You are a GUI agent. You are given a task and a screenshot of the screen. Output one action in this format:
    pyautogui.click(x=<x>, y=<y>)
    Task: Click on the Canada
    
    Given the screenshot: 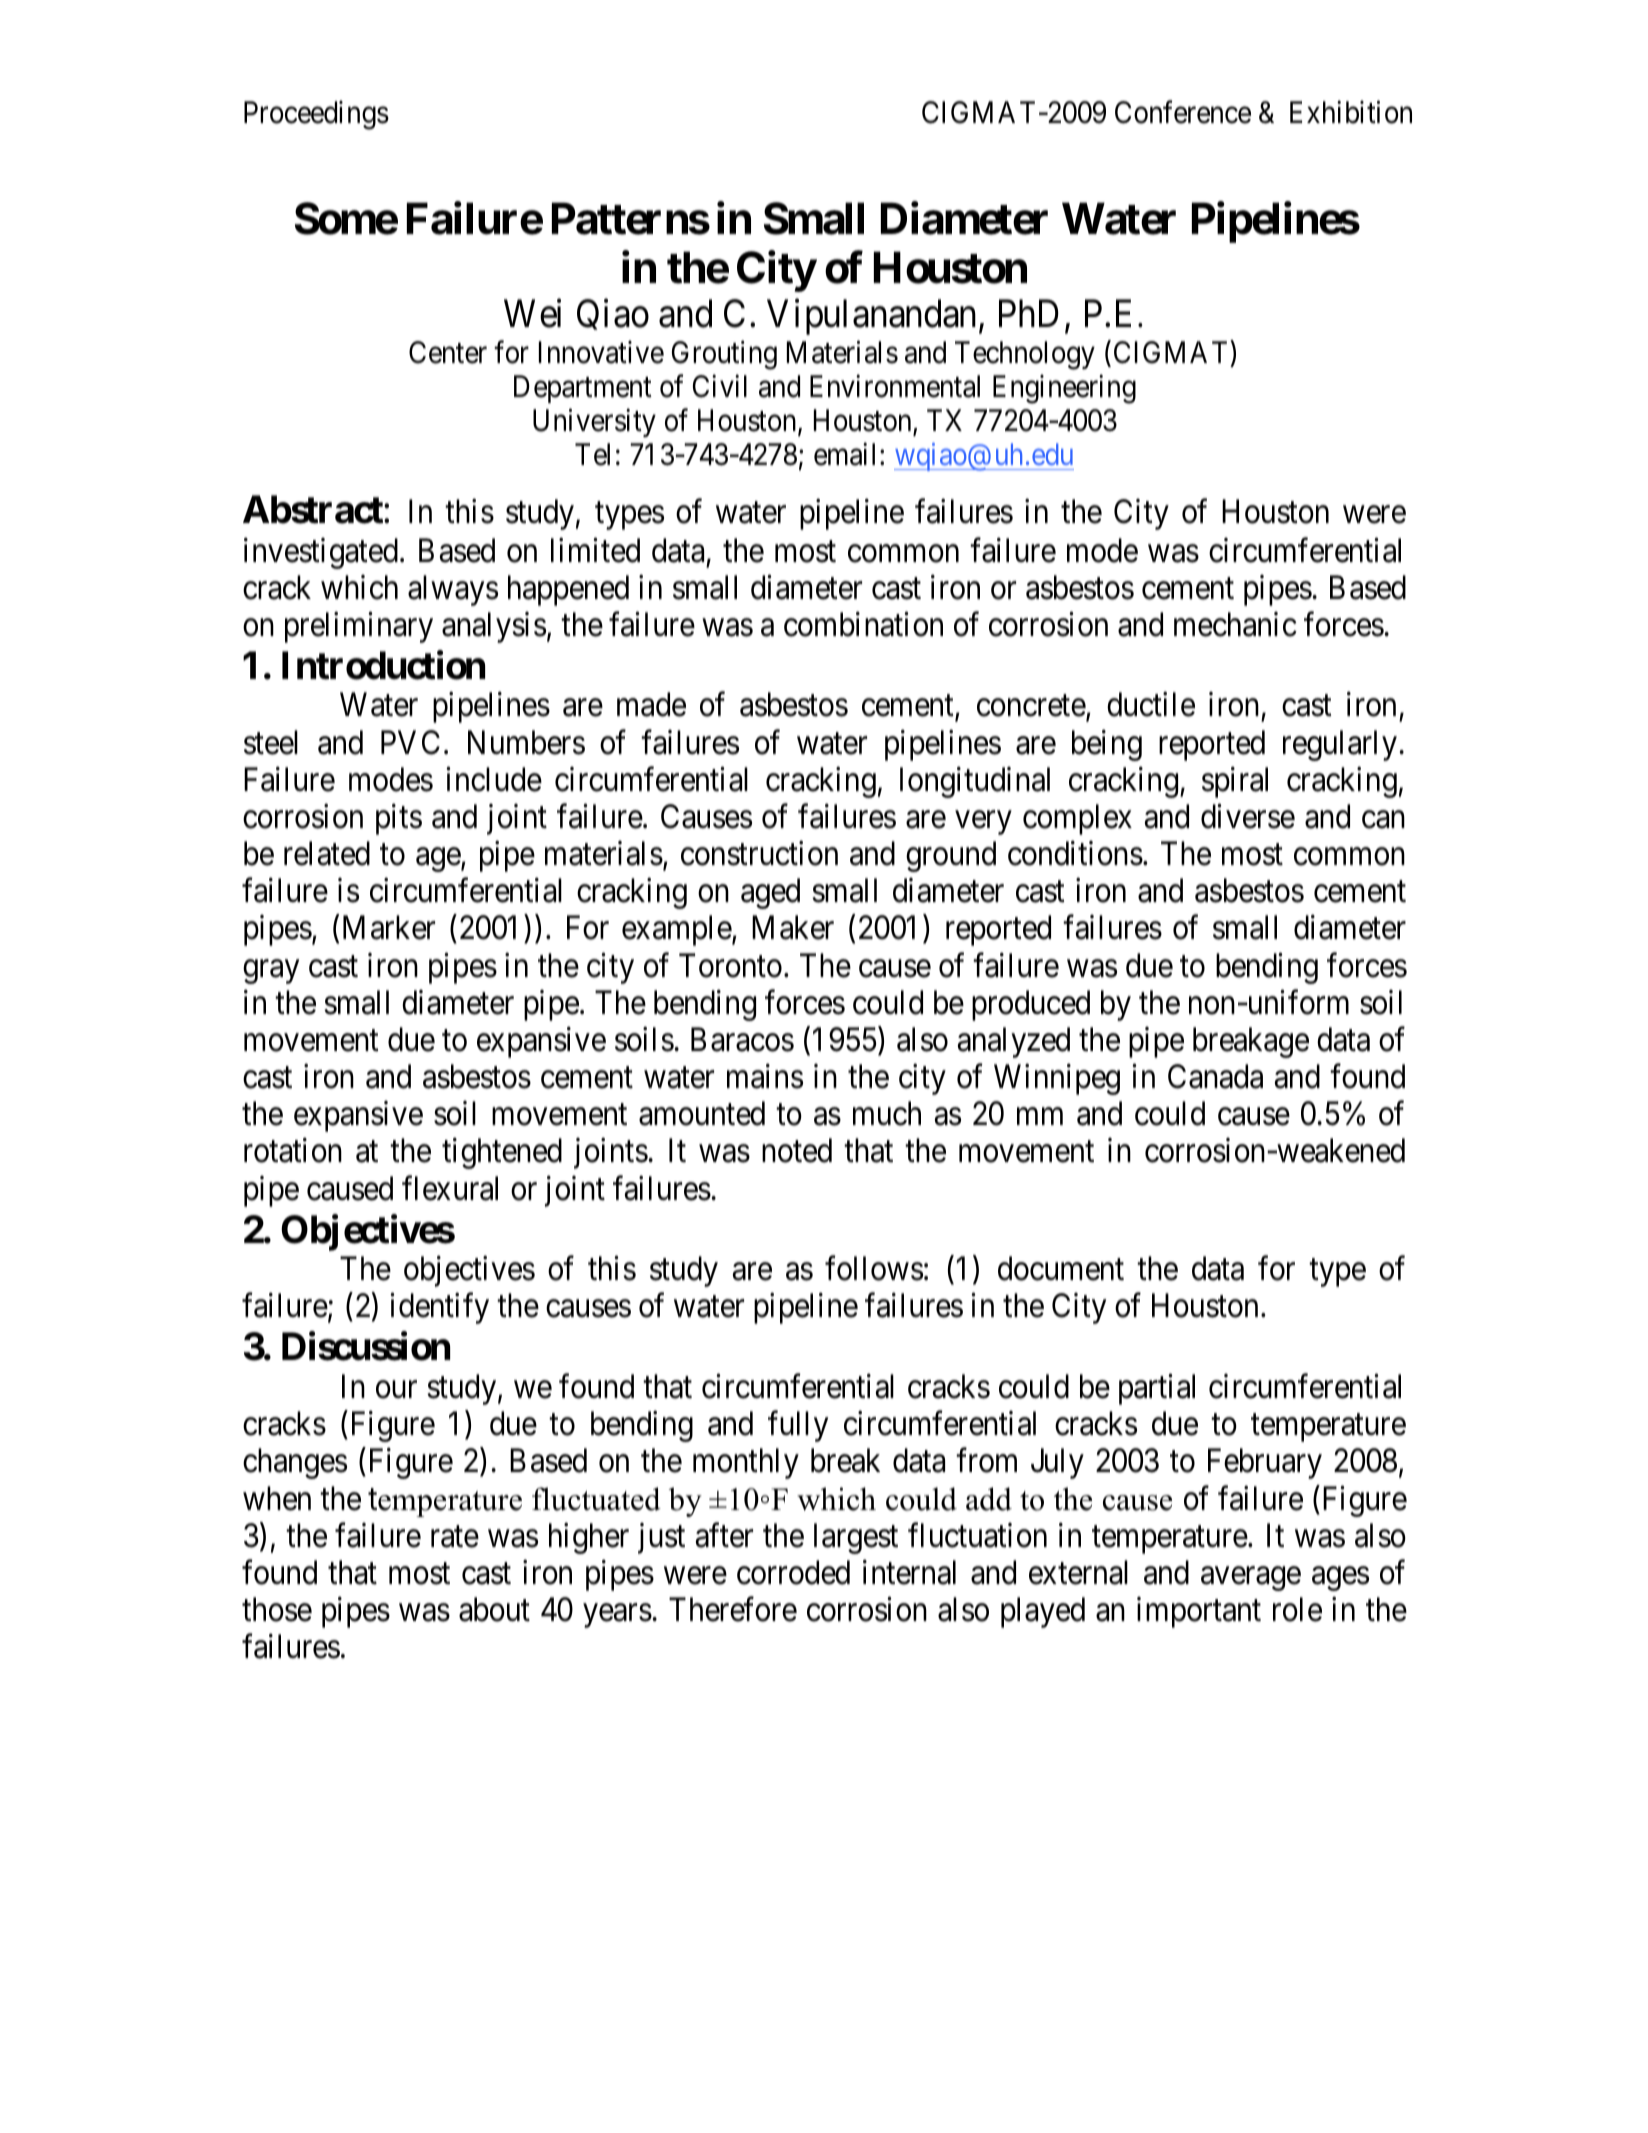 What is the action you would take?
    pyautogui.click(x=1215, y=1076)
